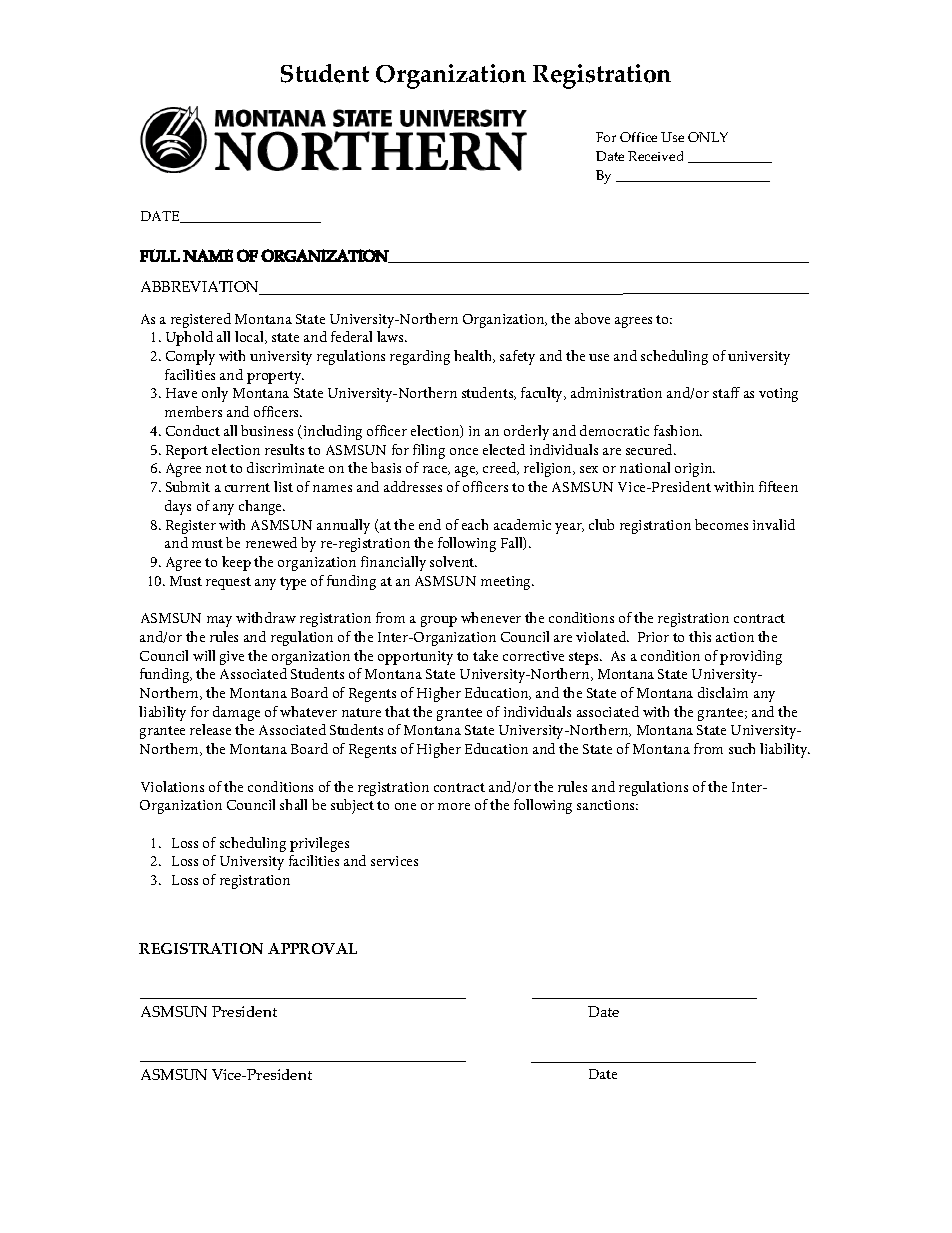 This screenshot has height=1233, width=952. Describe the element at coordinates (312, 948) in the screenshot. I see `APPROVAL` at that location.
